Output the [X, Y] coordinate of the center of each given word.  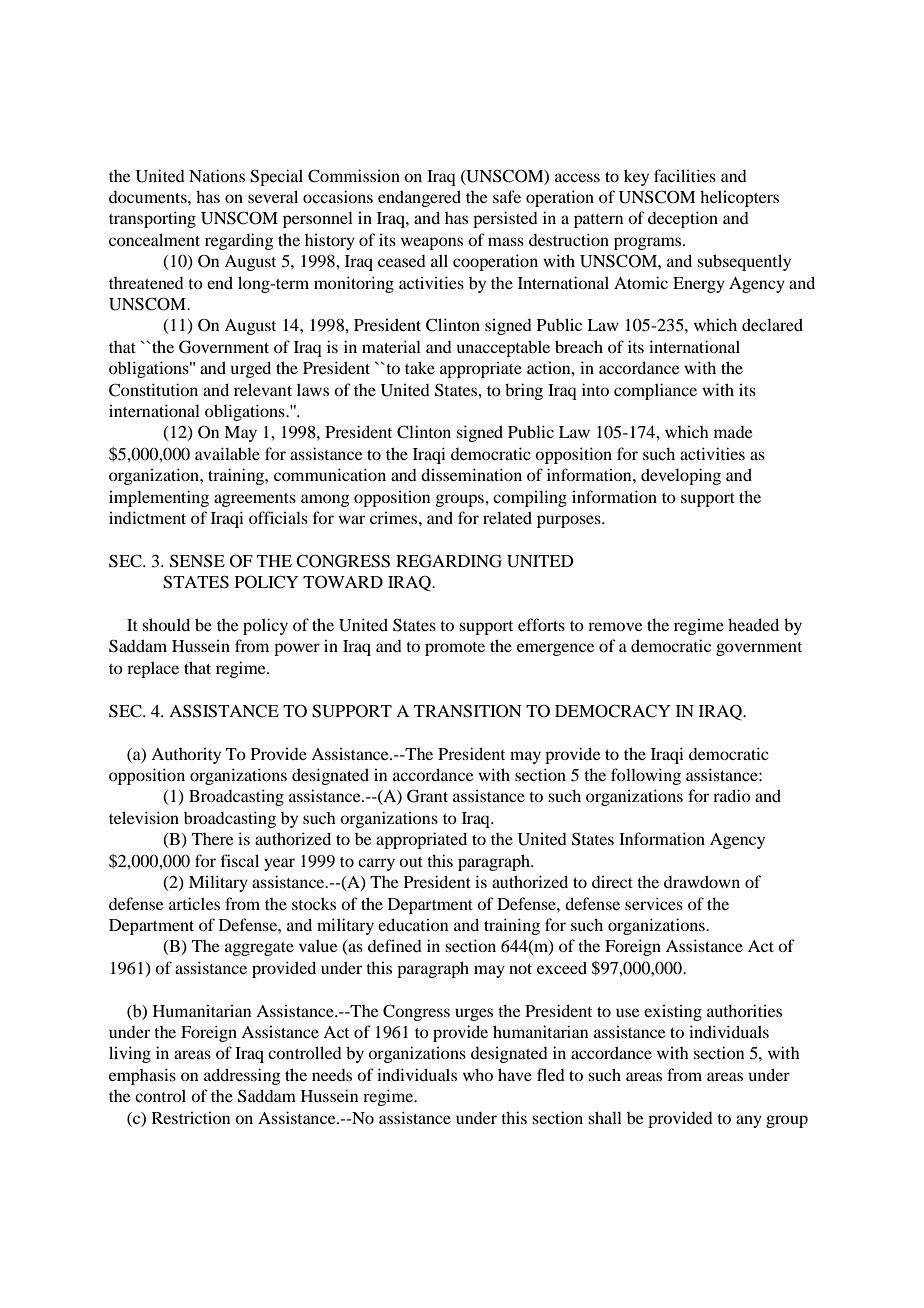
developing [681, 476]
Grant [427, 796]
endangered [419, 198]
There [213, 839]
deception [683, 219]
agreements [255, 500]
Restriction [191, 1117]
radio [732, 795]
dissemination [471, 474]
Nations [217, 175]
